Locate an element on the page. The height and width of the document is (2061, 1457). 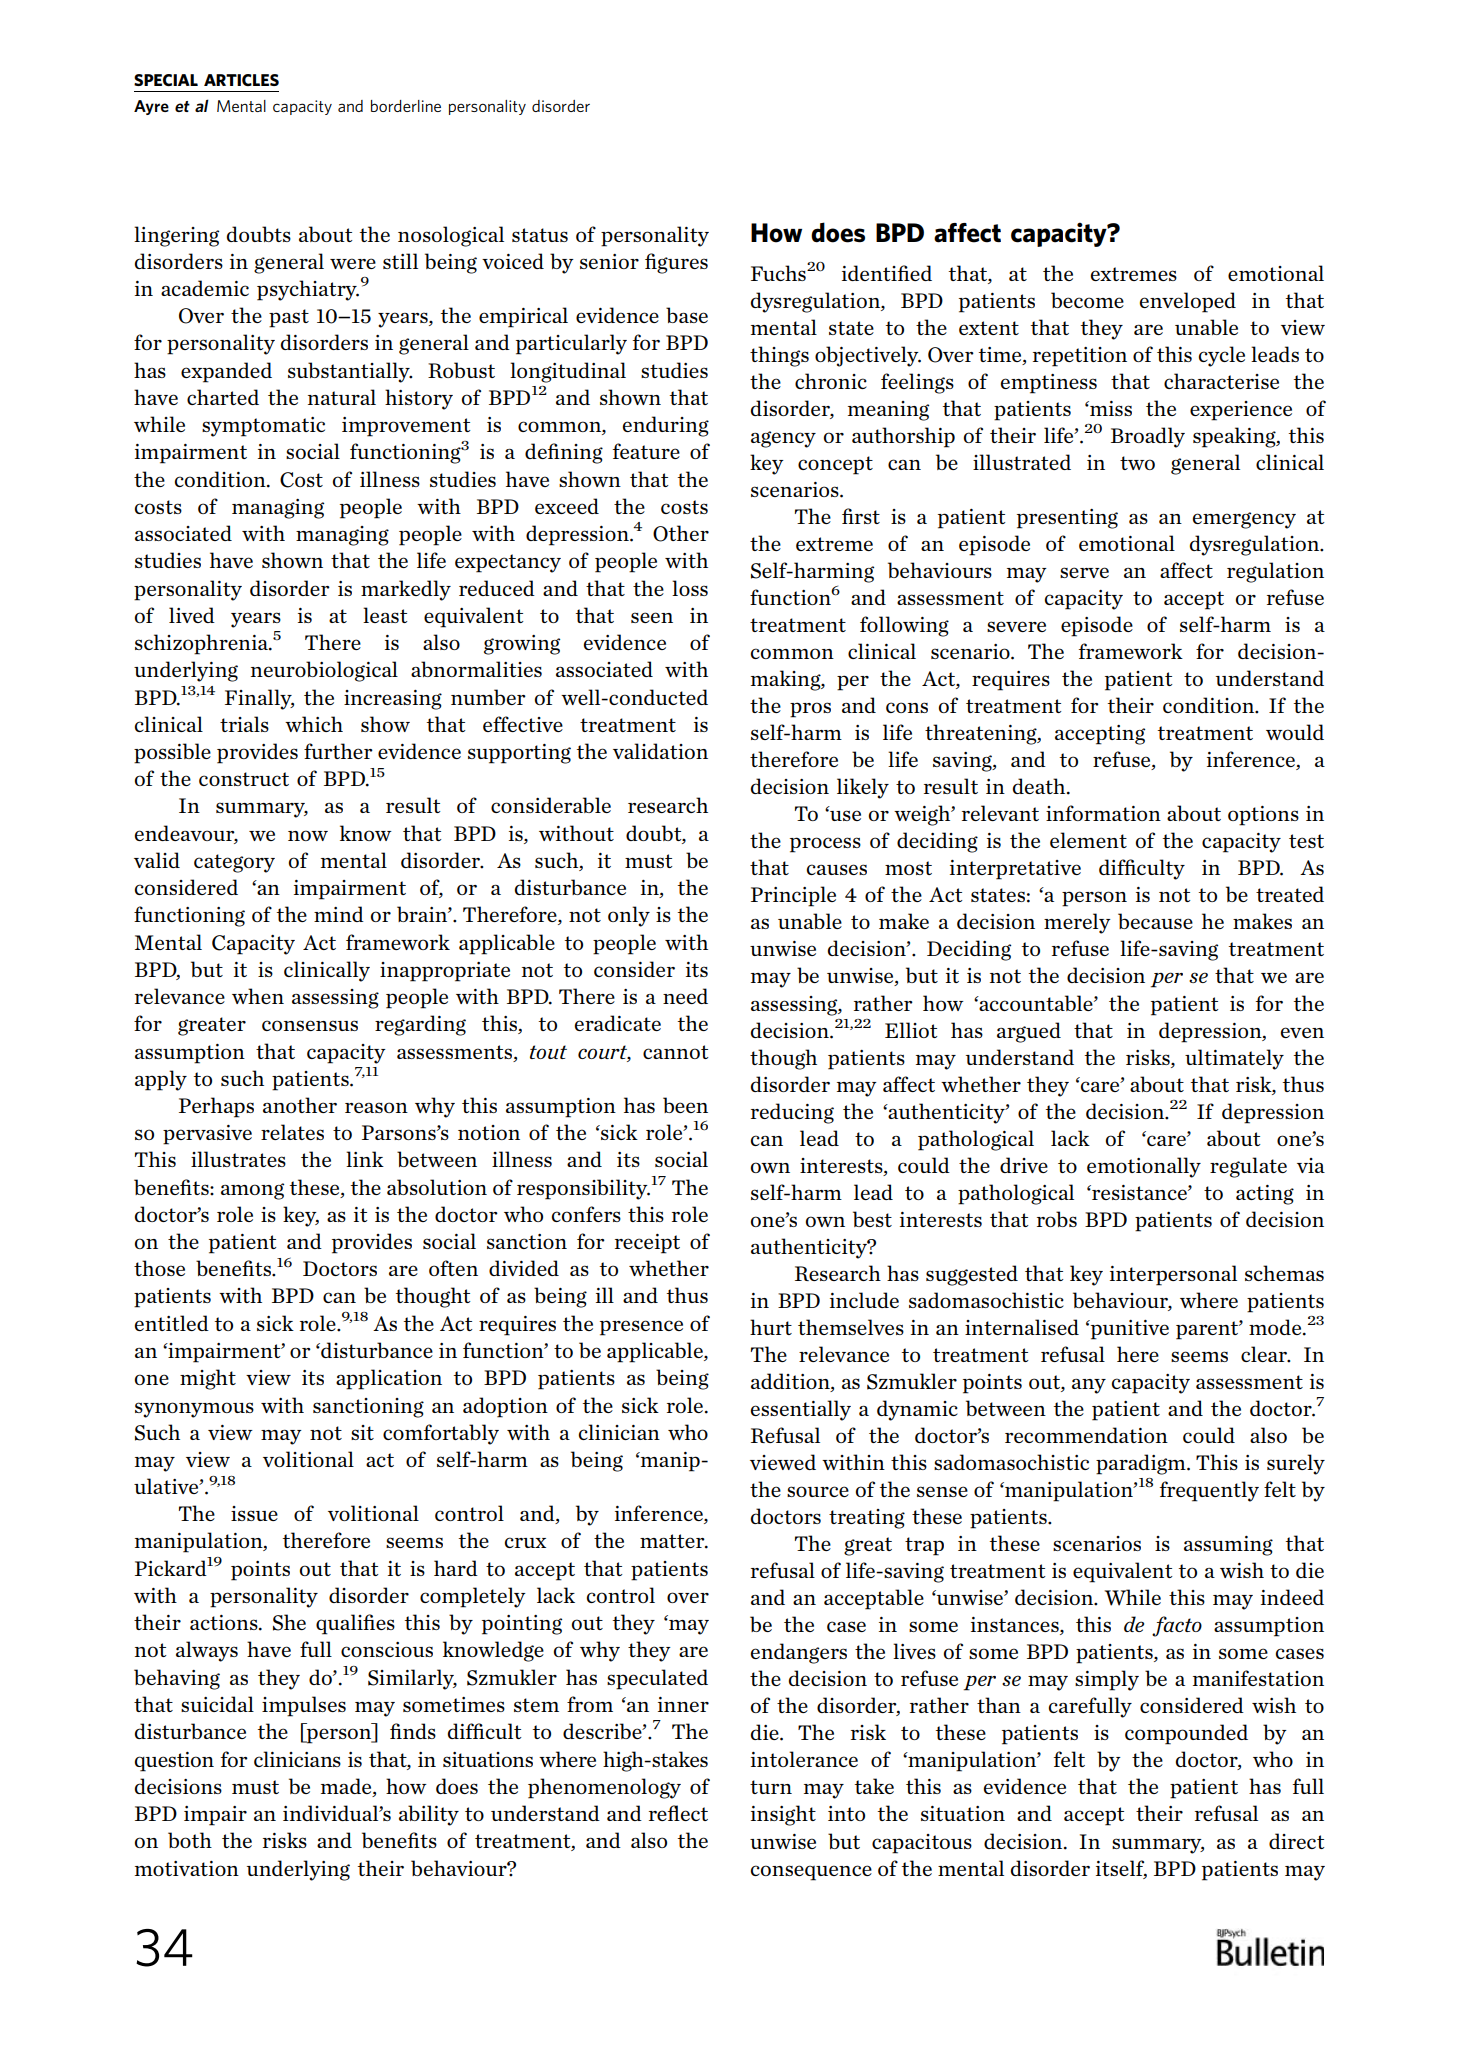
when is located at coordinates (258, 996).
